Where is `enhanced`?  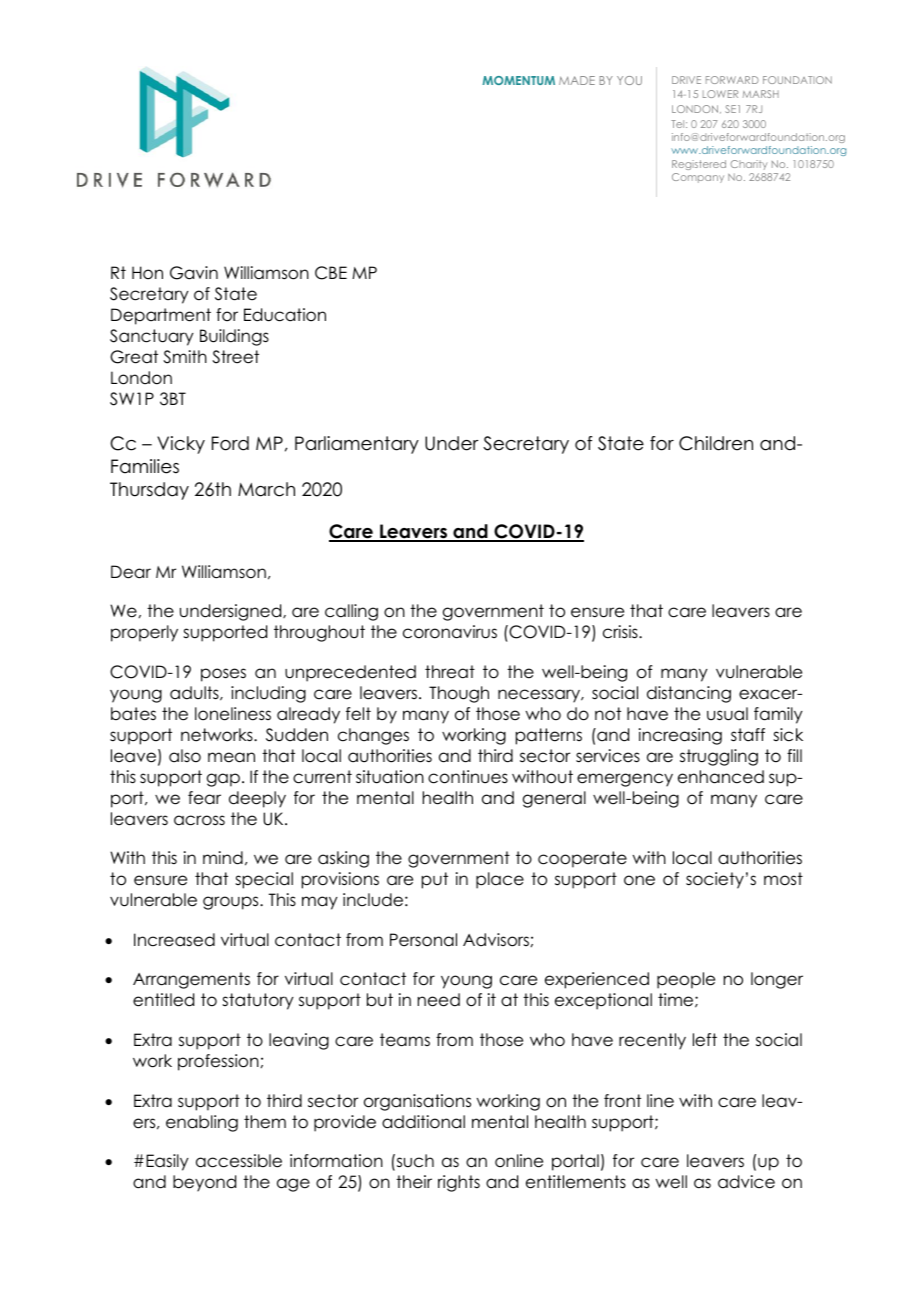 enhanced is located at coordinates (721, 777).
